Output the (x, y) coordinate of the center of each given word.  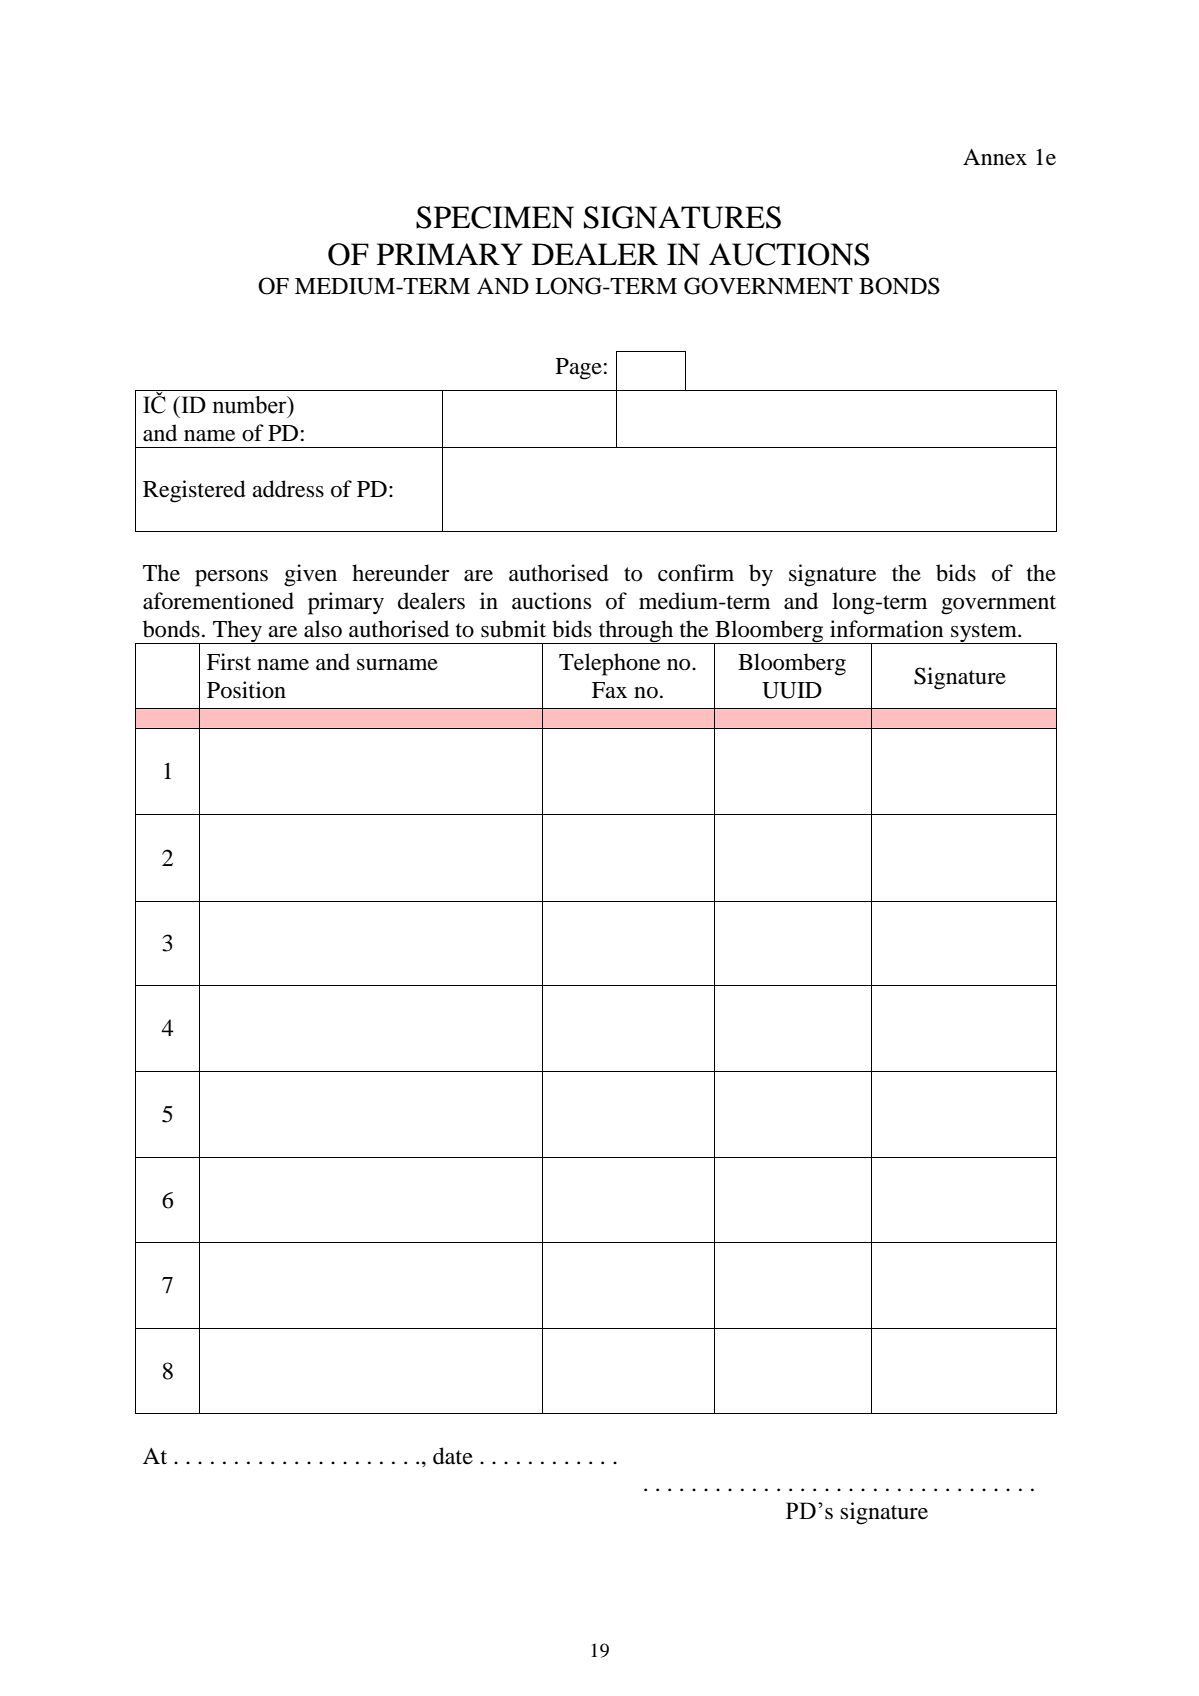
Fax (609, 690)
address (288, 489)
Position (246, 690)
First (229, 662)
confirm (696, 573)
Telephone (609, 664)
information (887, 629)
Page (579, 369)
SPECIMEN (495, 217)
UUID (792, 690)
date (453, 1456)
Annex (995, 157)
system (984, 633)
